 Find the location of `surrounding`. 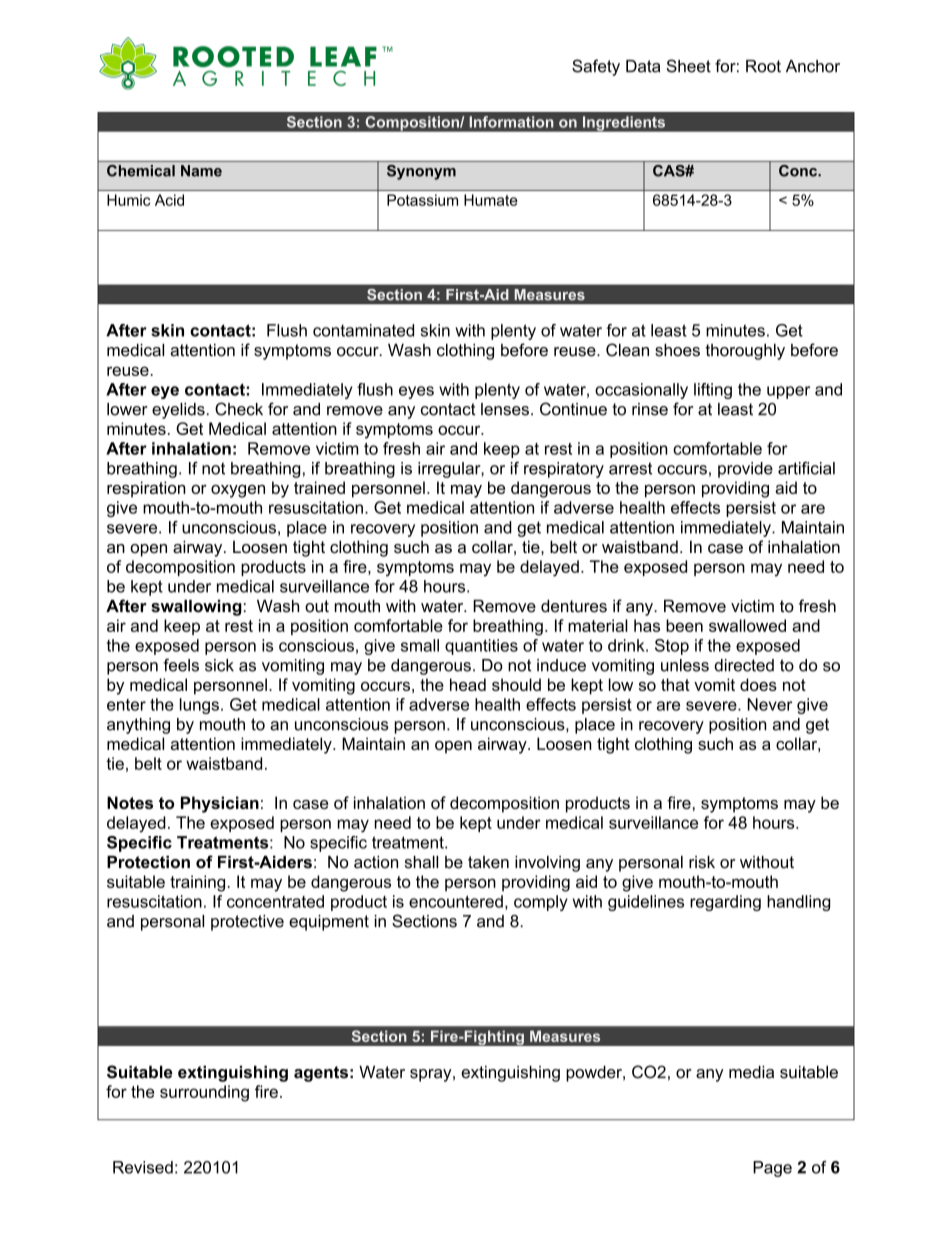

surrounding is located at coordinates (204, 1093).
